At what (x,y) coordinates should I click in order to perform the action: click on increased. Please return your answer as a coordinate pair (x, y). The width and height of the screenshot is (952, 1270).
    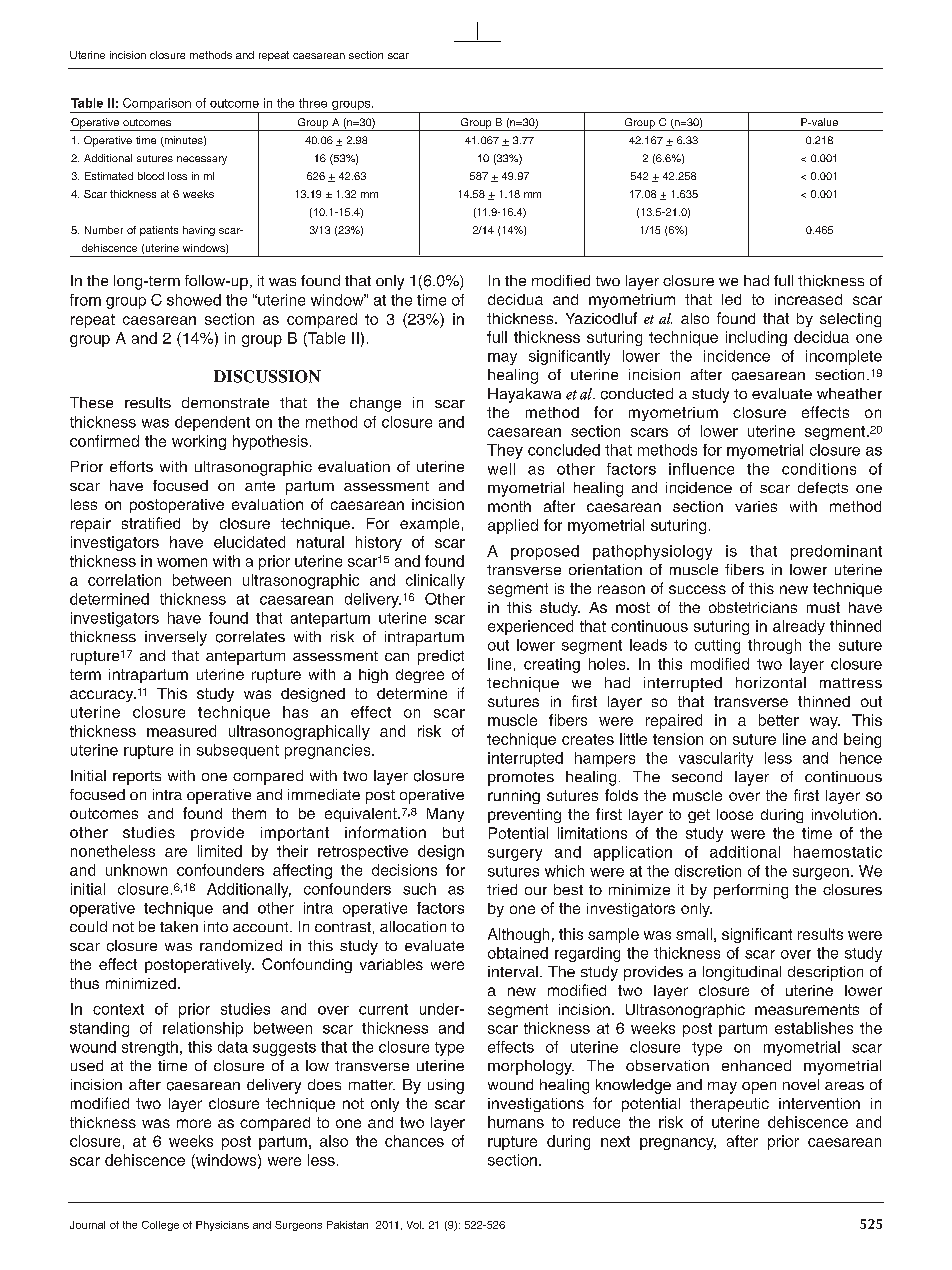
    Looking at the image, I should click on (808, 299).
